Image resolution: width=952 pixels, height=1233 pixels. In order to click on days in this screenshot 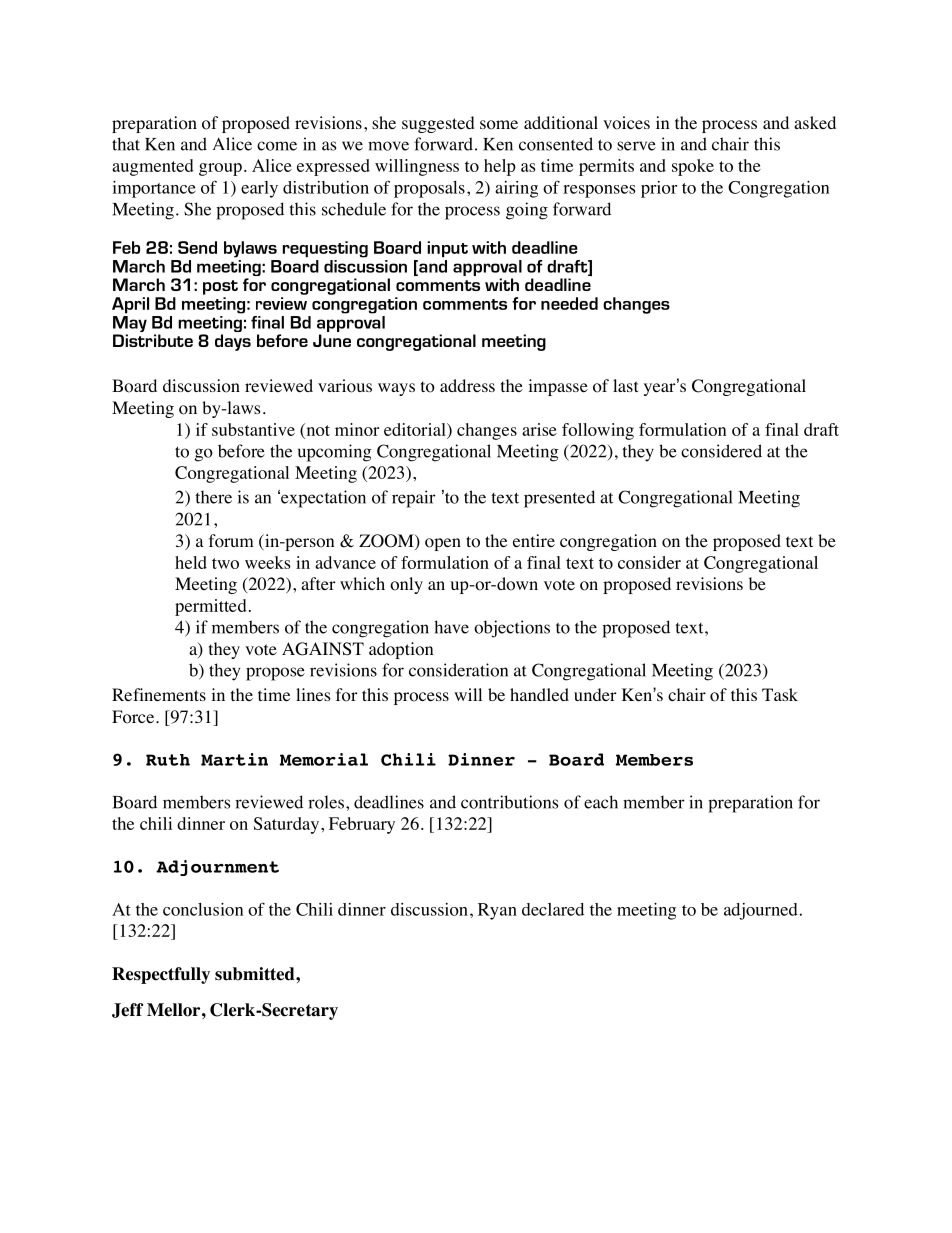, I will do `click(233, 342)`.
